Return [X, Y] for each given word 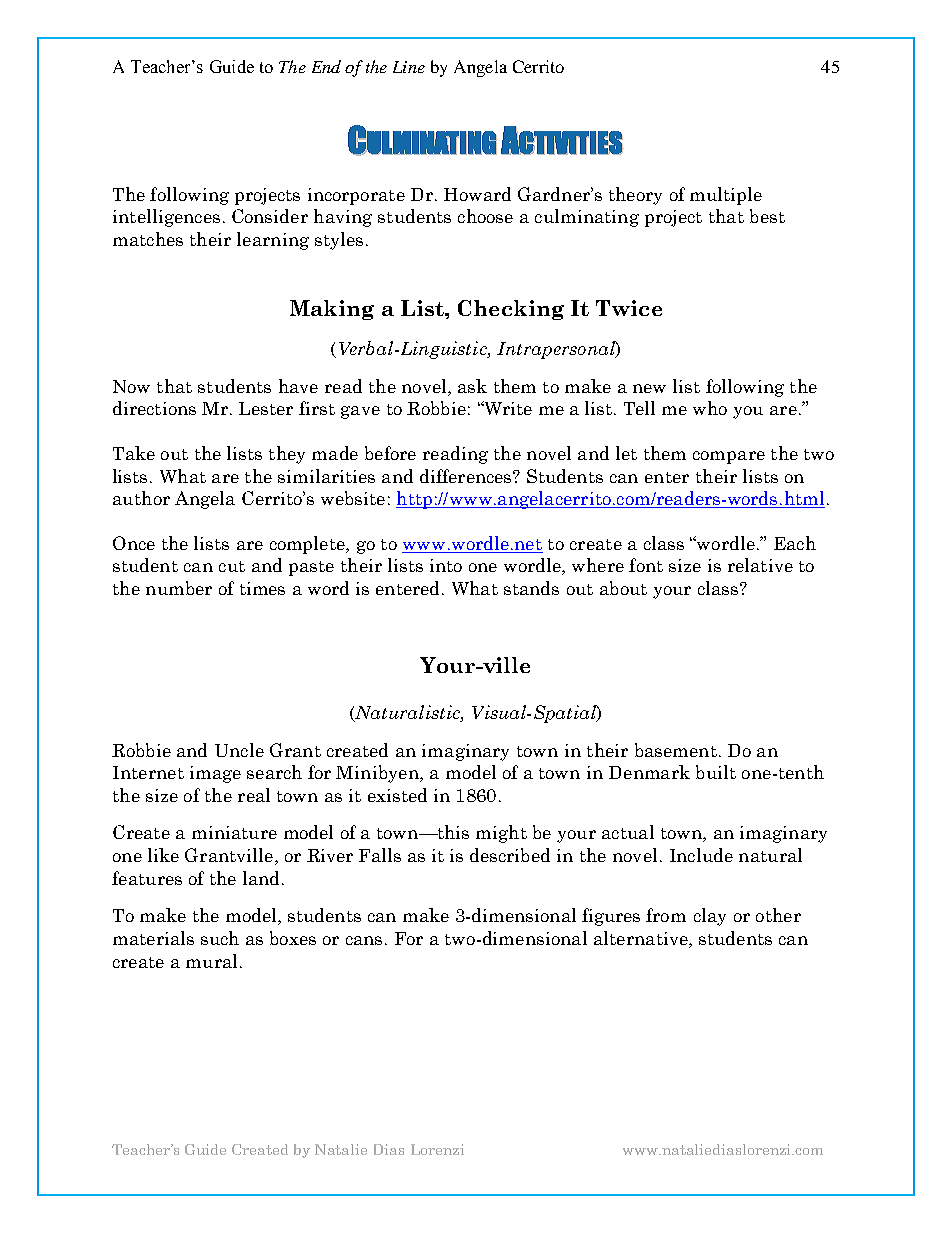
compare [729, 457]
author [141, 498]
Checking [511, 310]
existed [397, 795]
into [446, 565]
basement [676, 750]
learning [273, 241]
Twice [629, 308]
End [326, 66]
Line [409, 67]
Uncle [239, 750]
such [220, 938]
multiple [726, 196]
